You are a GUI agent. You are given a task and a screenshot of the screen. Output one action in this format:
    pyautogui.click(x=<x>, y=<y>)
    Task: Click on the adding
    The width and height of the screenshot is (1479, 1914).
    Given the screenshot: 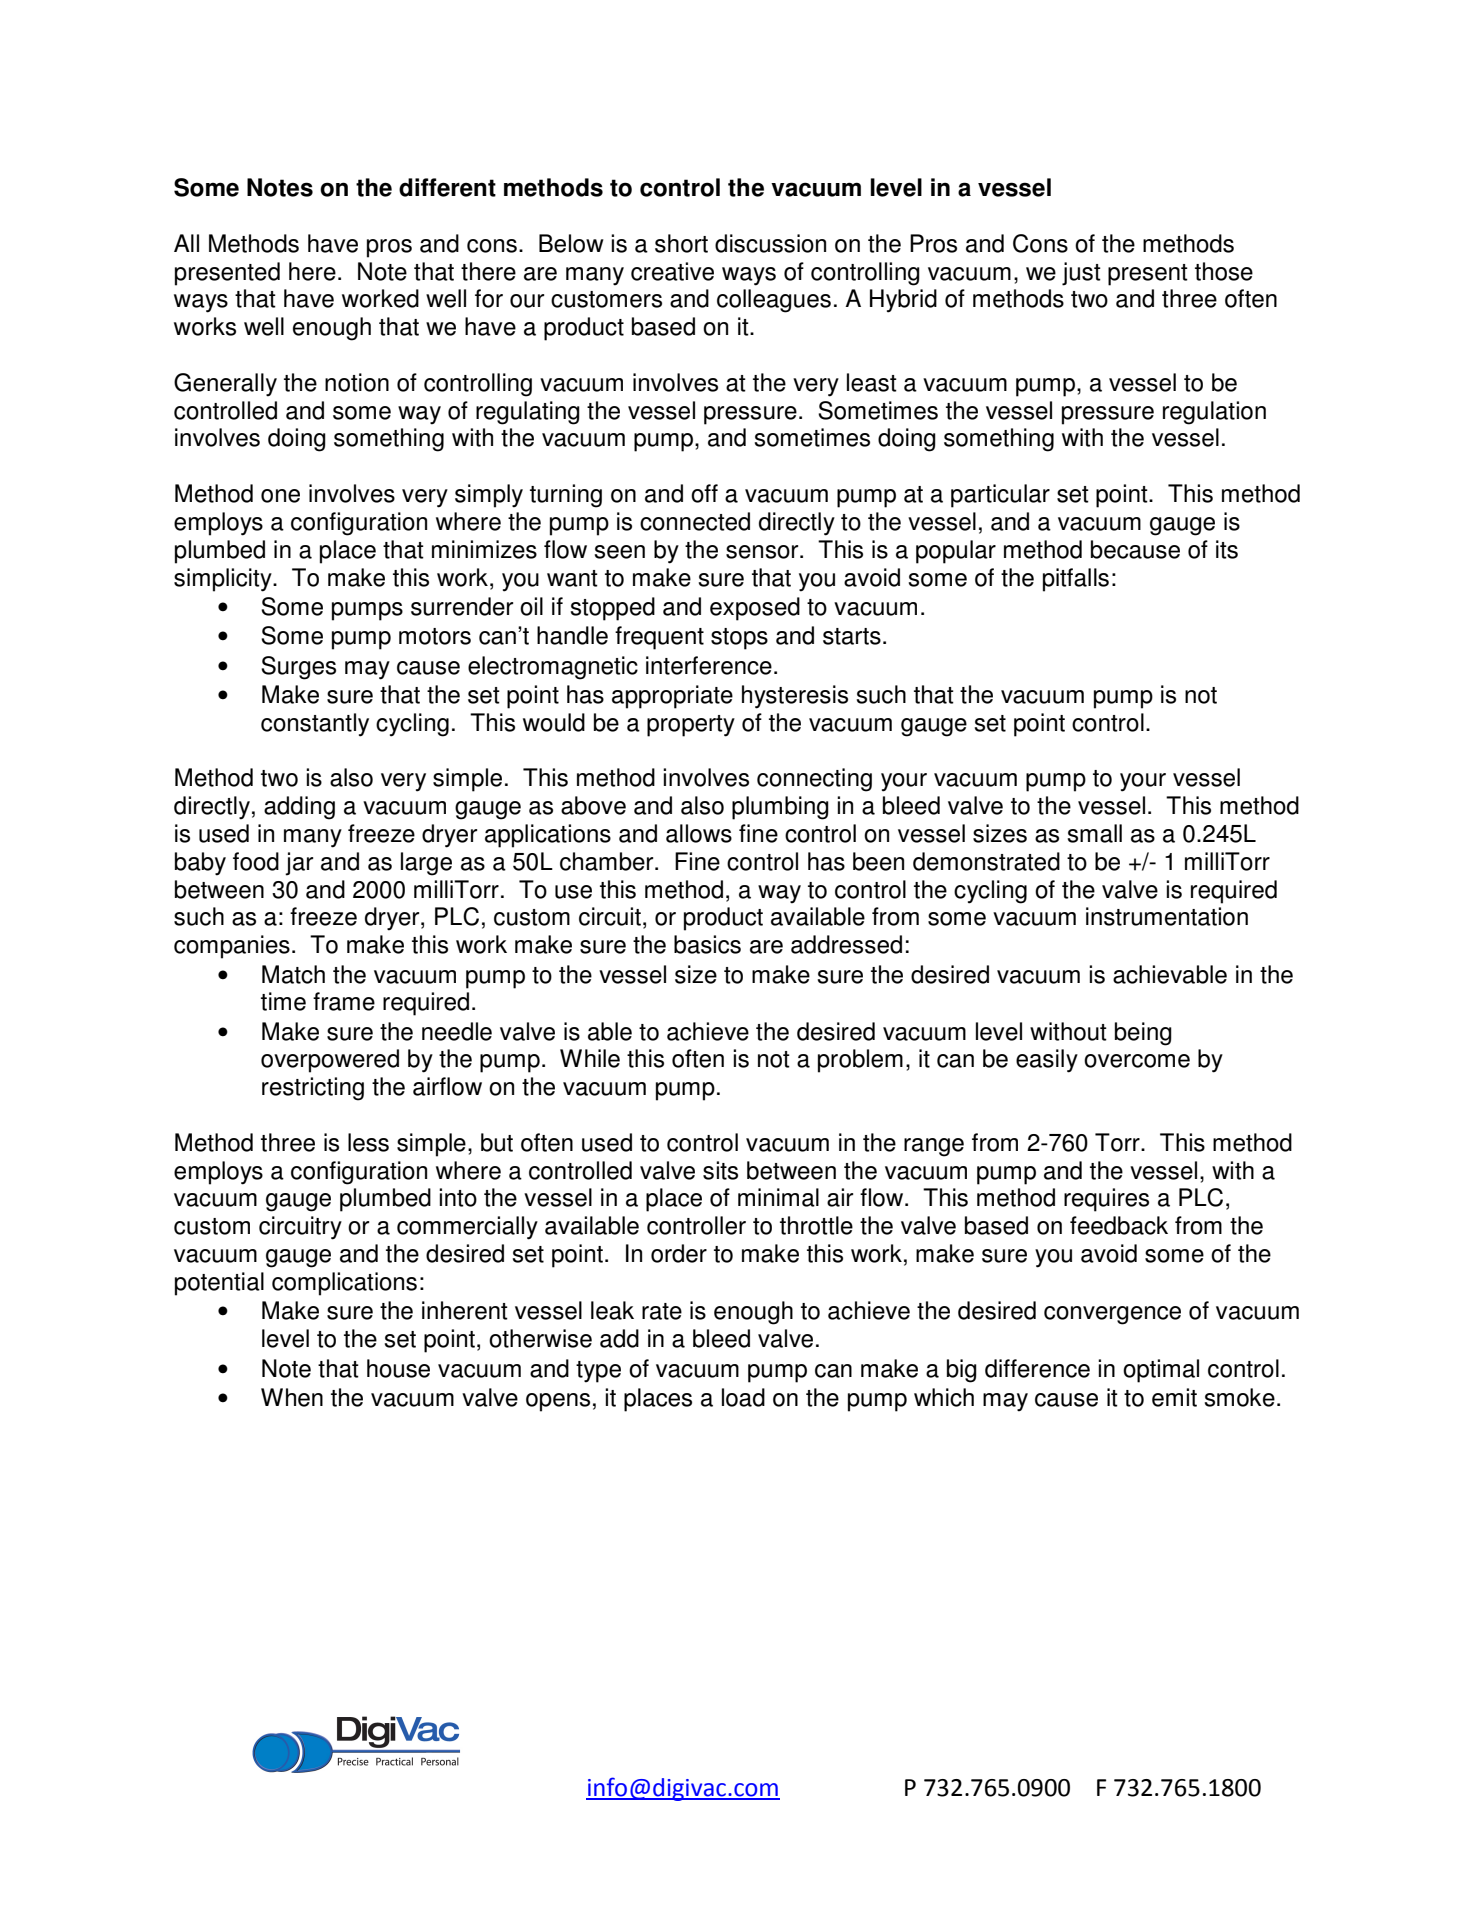 What is the action you would take?
    pyautogui.click(x=299, y=808)
